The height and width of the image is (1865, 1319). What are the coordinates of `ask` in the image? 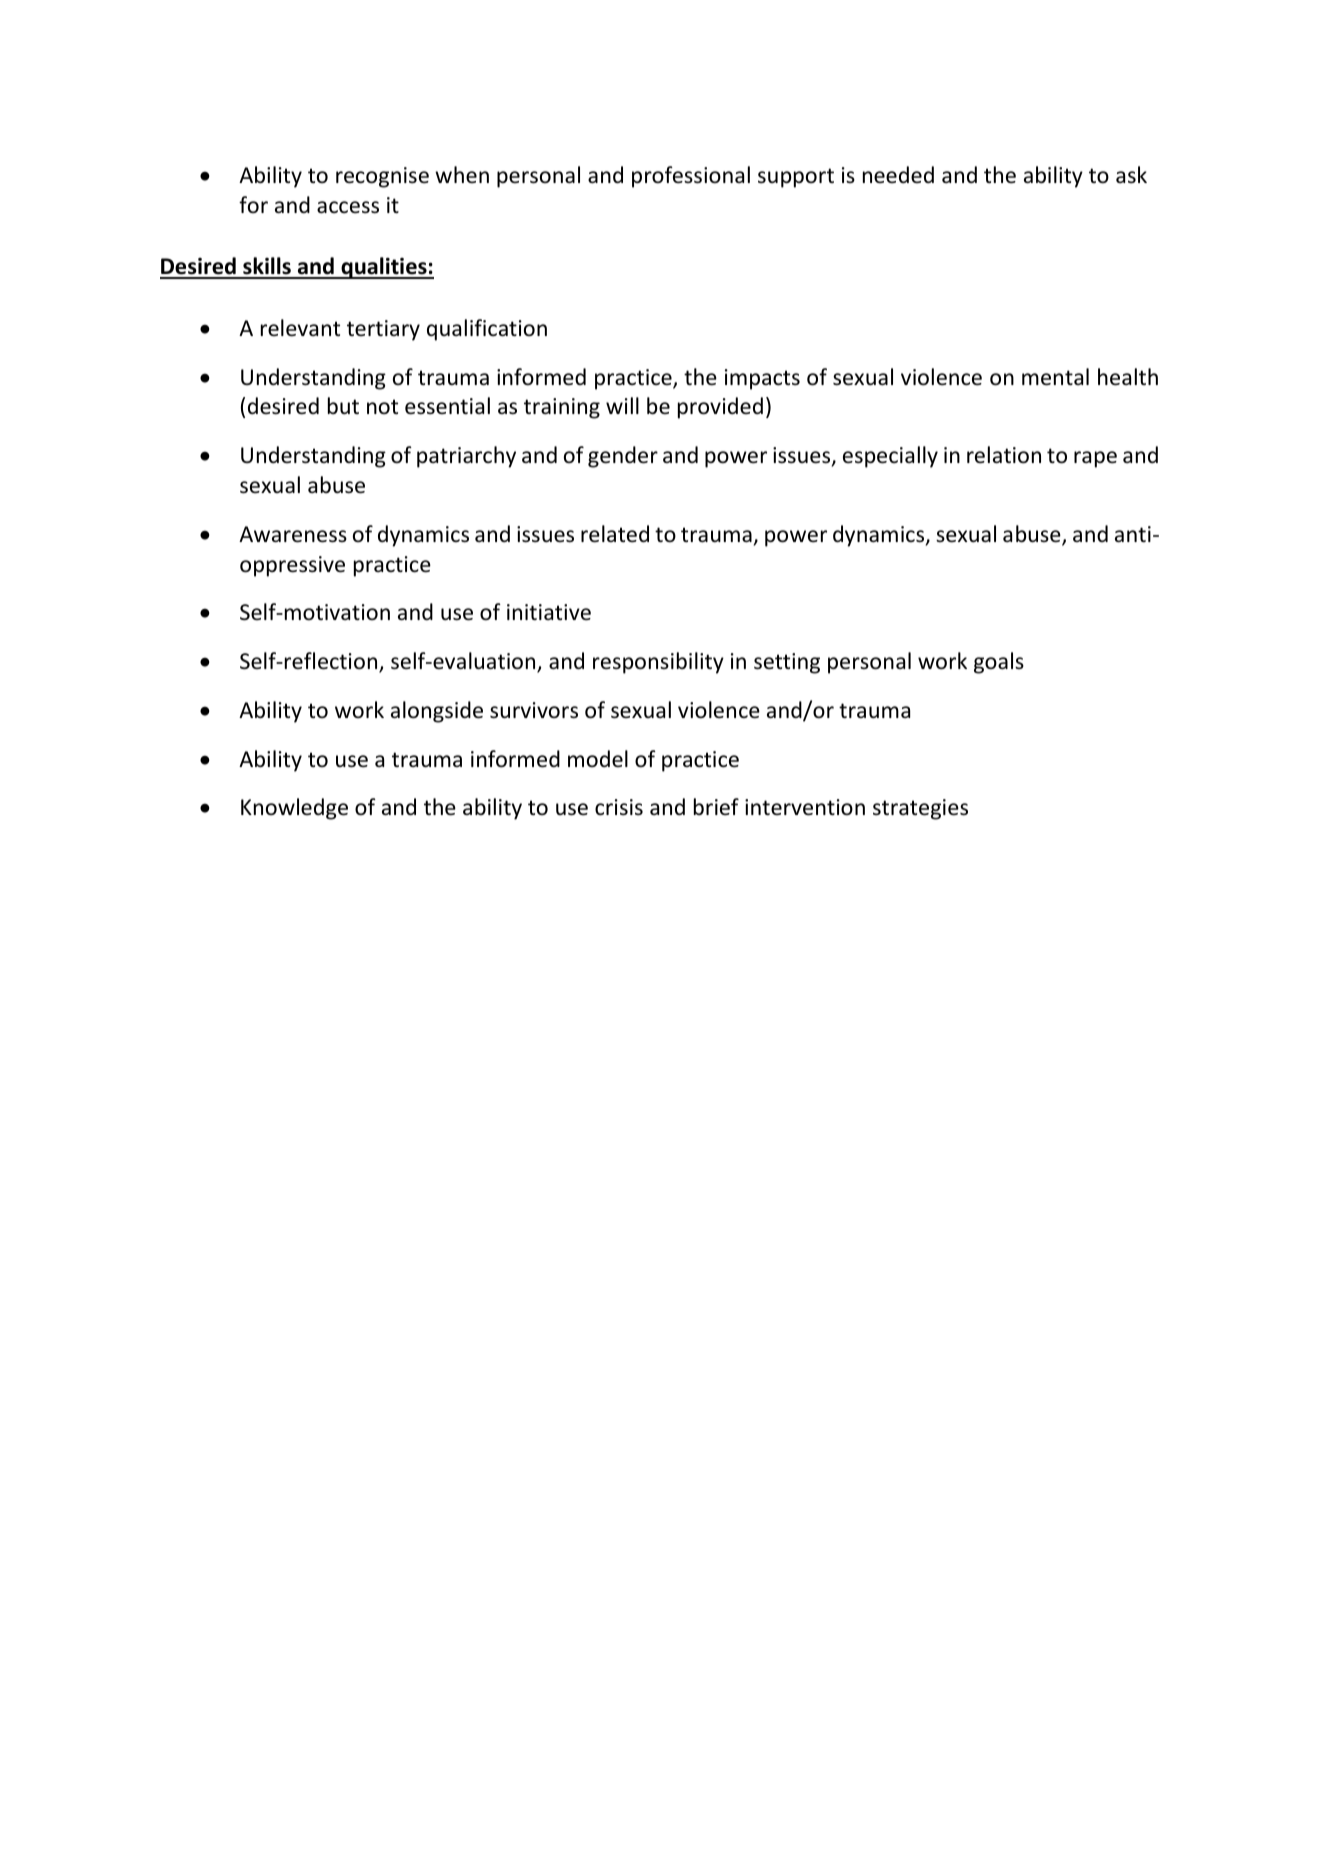 It's located at (1131, 174).
